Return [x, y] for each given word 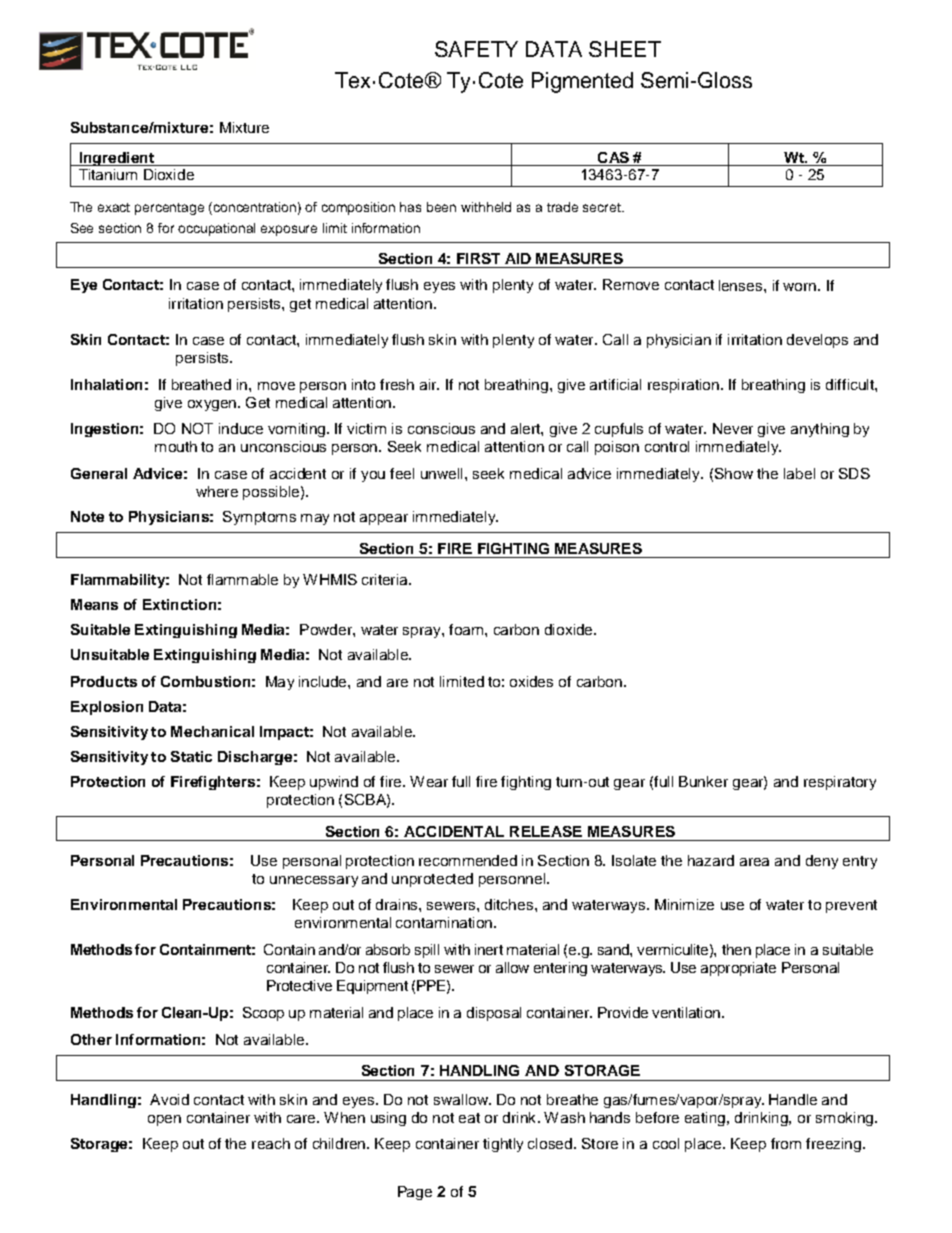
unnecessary [314, 881]
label [799, 473]
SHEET [625, 49]
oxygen [212, 405]
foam [466, 629]
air [429, 384]
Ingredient [116, 159]
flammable [242, 579]
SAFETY [476, 49]
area [754, 862]
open [164, 1120]
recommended [468, 860]
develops [817, 341]
